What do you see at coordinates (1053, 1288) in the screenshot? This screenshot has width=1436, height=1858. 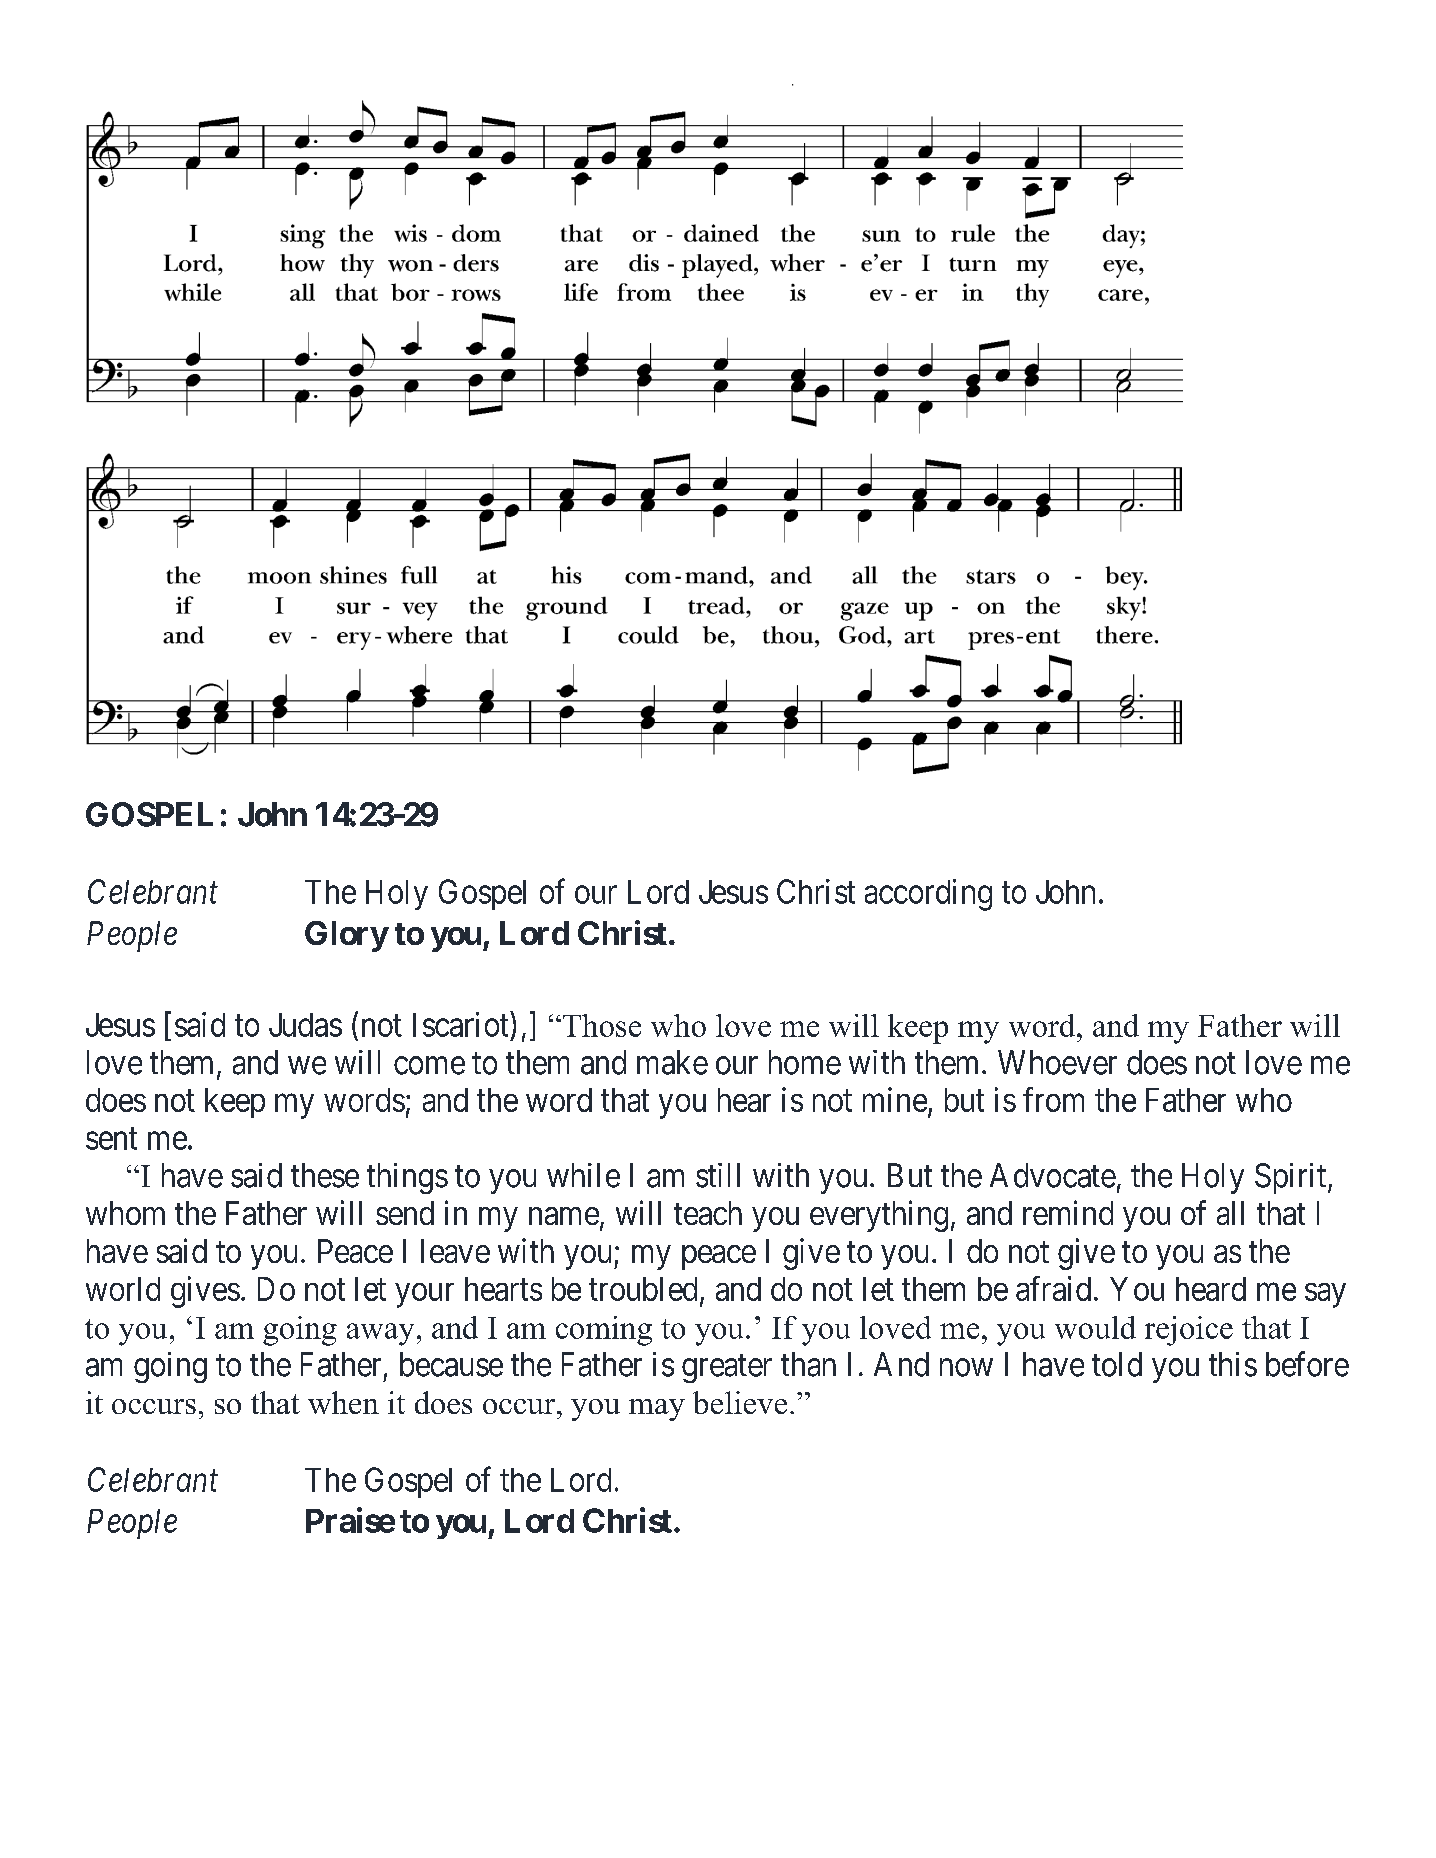 I see `afraid` at bounding box center [1053, 1288].
